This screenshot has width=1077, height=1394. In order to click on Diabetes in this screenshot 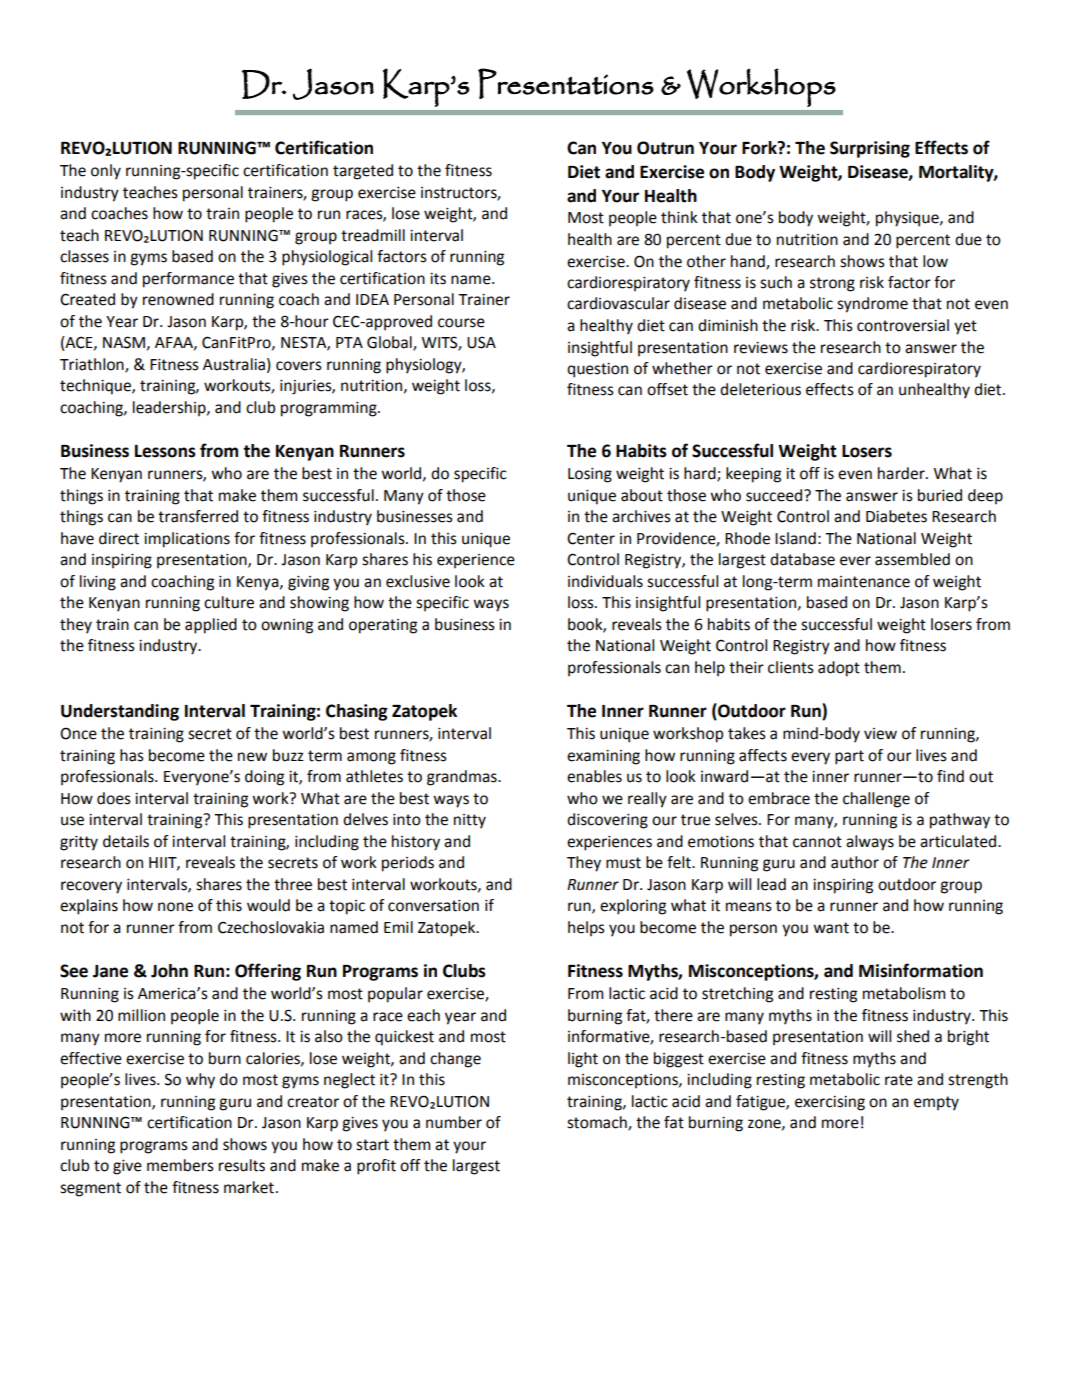, I will do `click(896, 516)`.
